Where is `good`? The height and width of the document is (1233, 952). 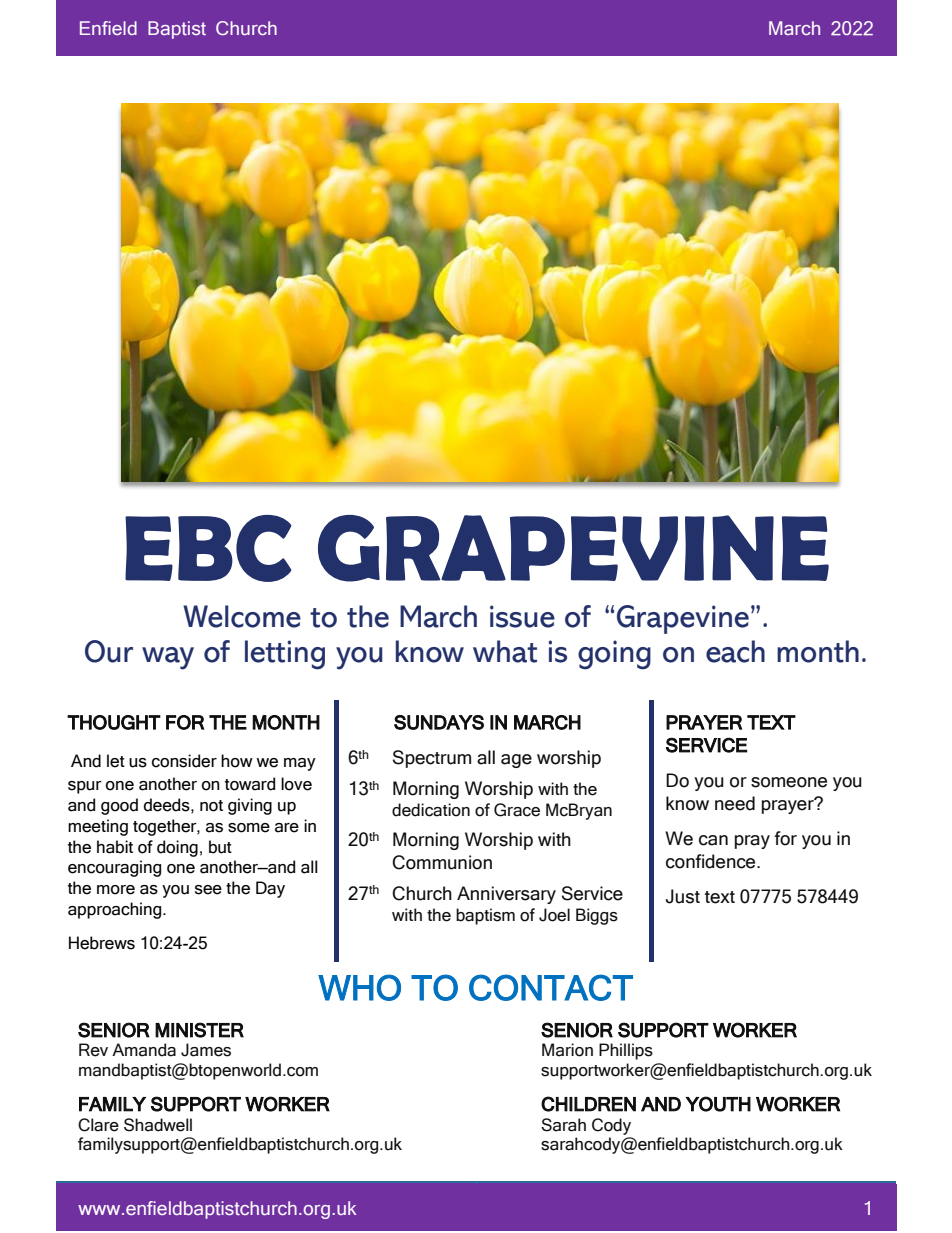
good is located at coordinates (119, 806).
